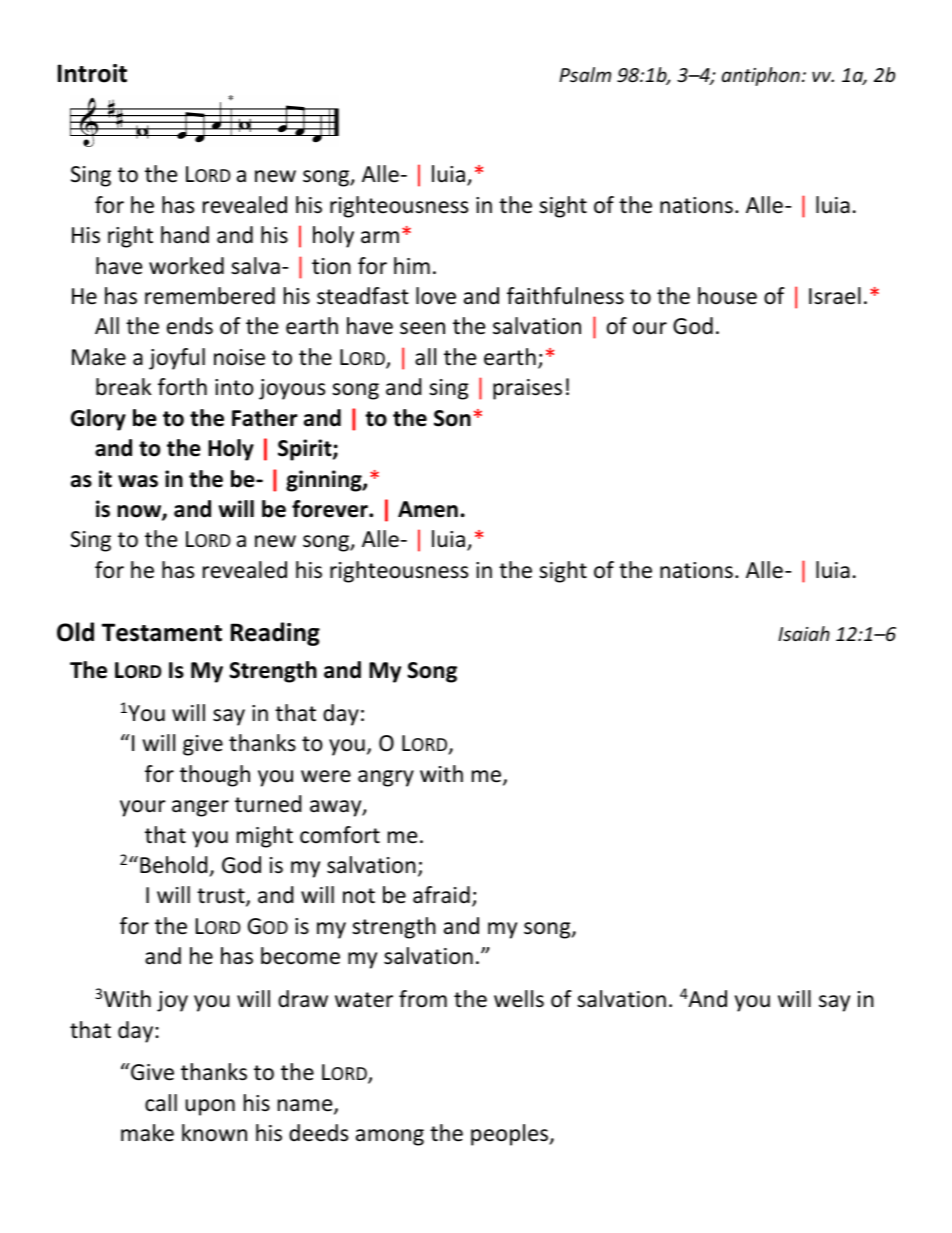  I want to click on peoples, so click(511, 1135).
